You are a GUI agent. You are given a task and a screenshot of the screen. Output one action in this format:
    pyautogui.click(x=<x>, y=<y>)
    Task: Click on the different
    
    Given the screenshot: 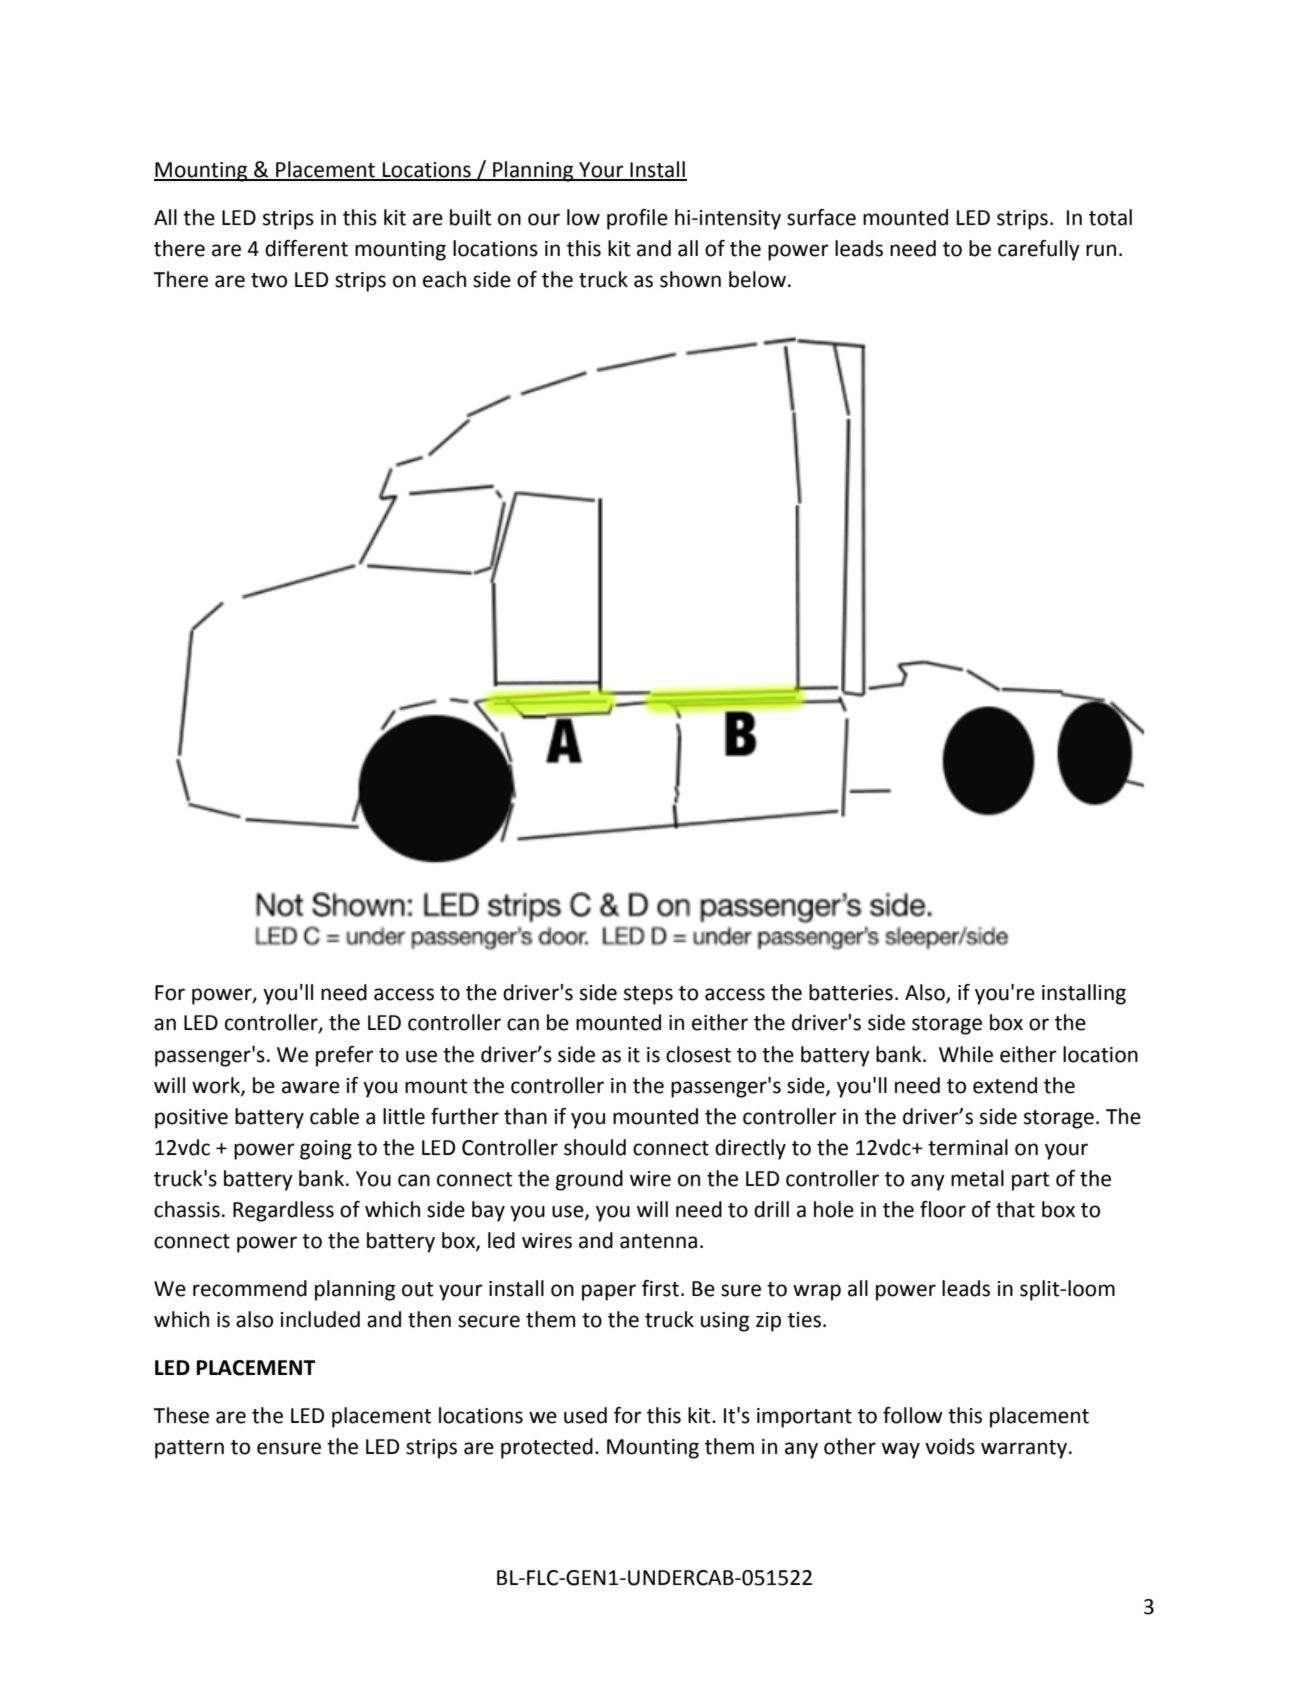 What is the action you would take?
    pyautogui.click(x=306, y=248)
